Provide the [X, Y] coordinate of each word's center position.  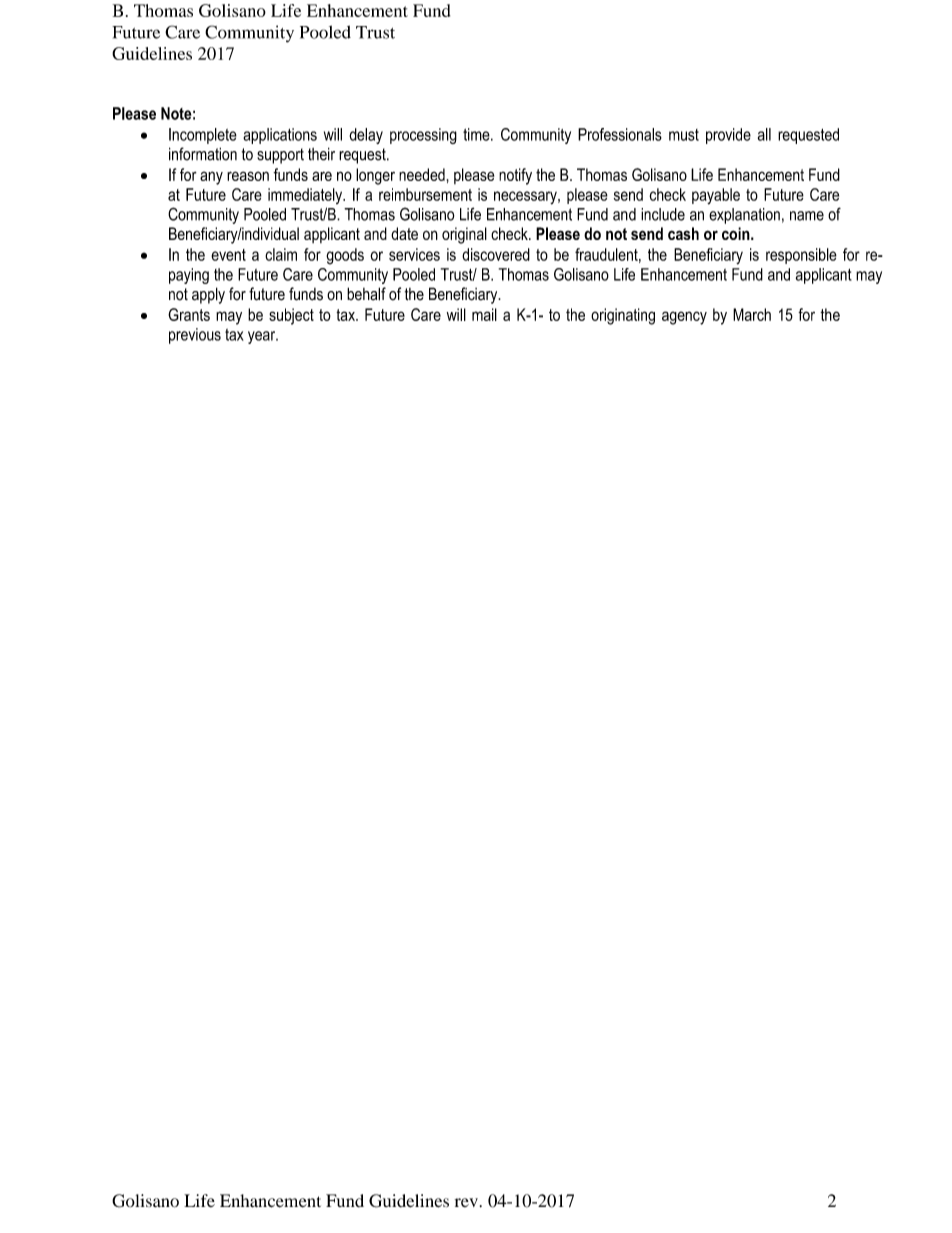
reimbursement [425, 194]
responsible [801, 256]
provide [728, 136]
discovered [496, 254]
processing [423, 136]
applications [280, 136]
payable [716, 196]
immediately [306, 196]
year [263, 337]
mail [484, 314]
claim [281, 254]
